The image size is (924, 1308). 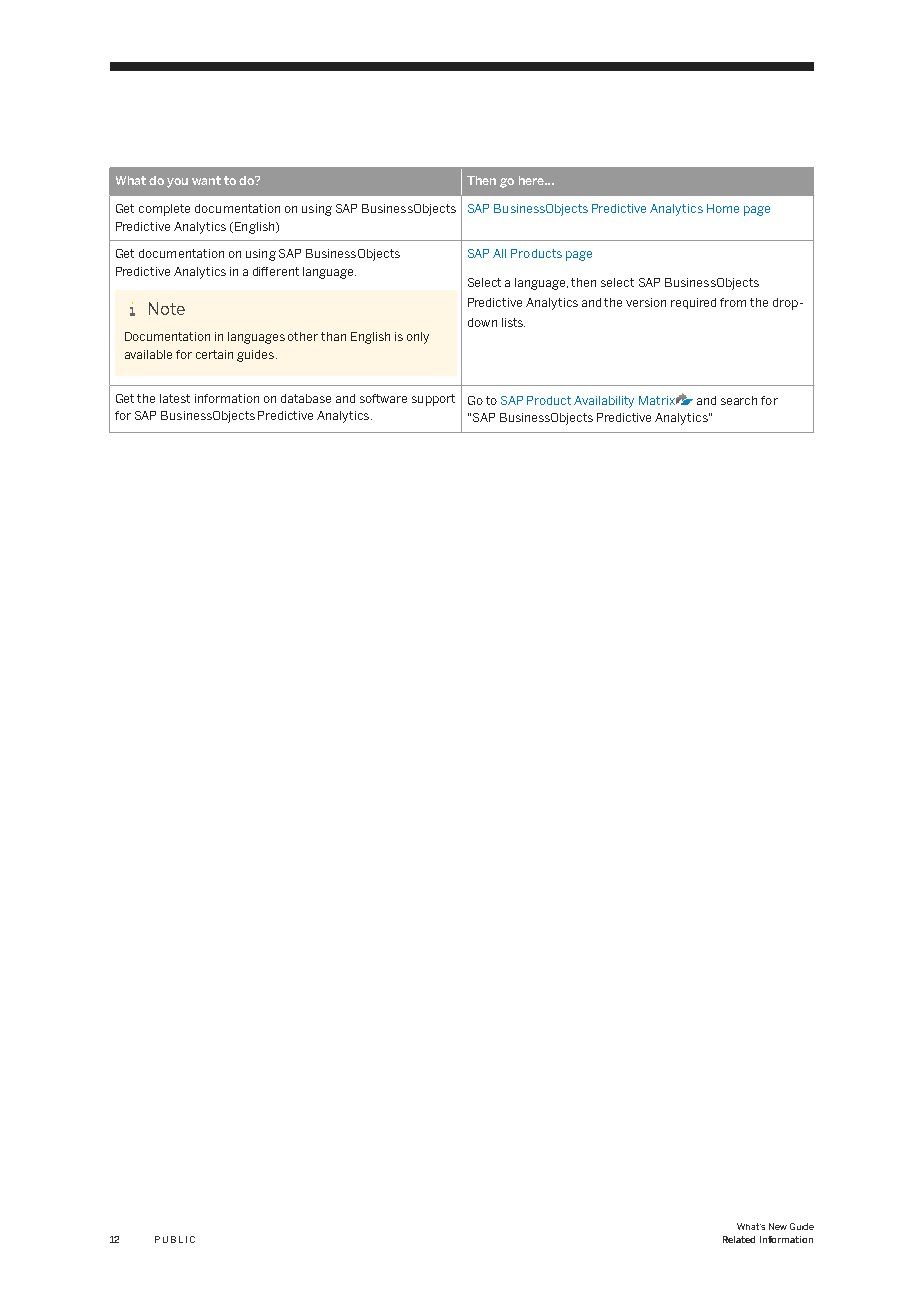 I want to click on database, so click(x=306, y=398).
